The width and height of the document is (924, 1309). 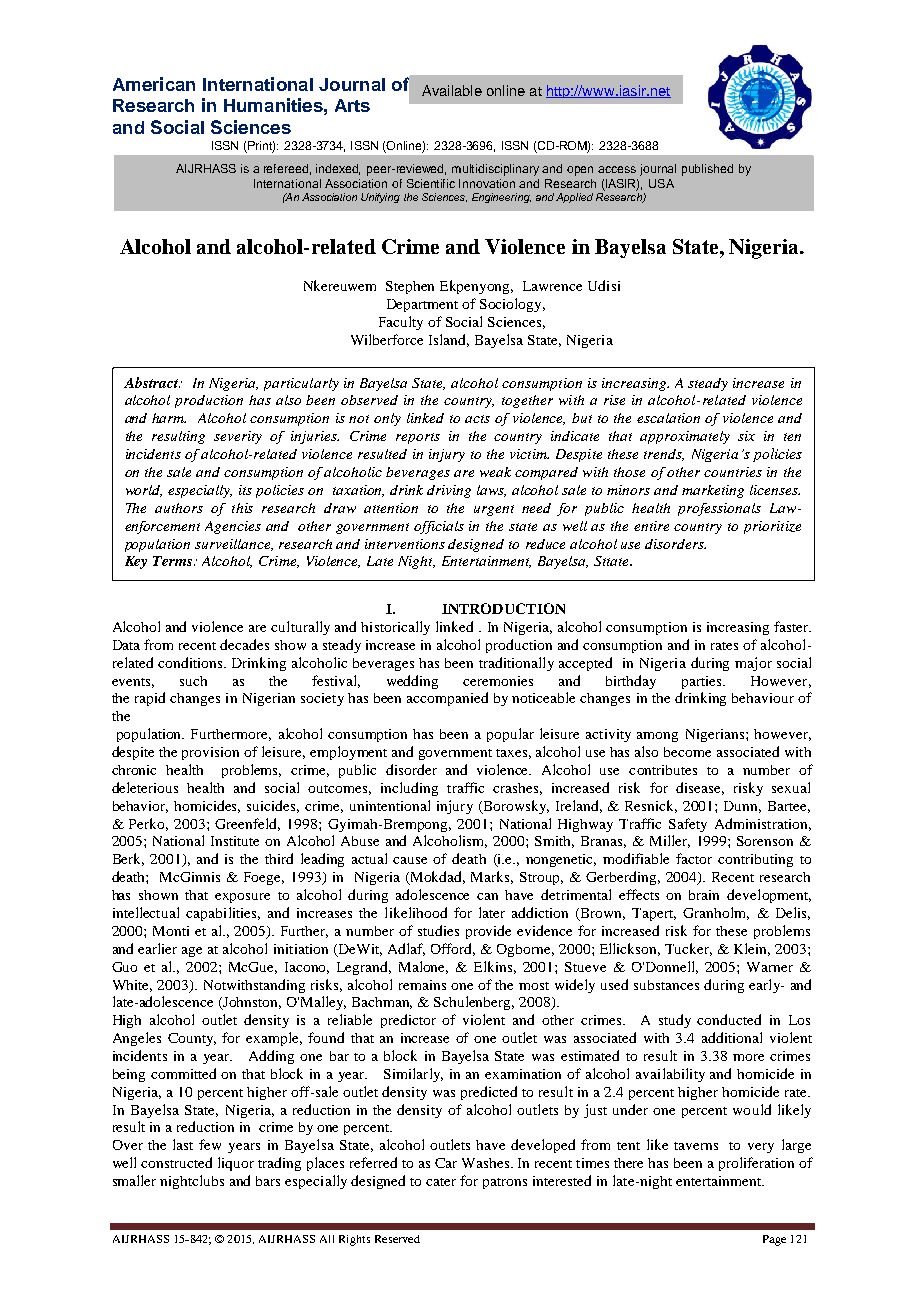 What do you see at coordinates (235, 841) in the document?
I see `Institute` at bounding box center [235, 841].
